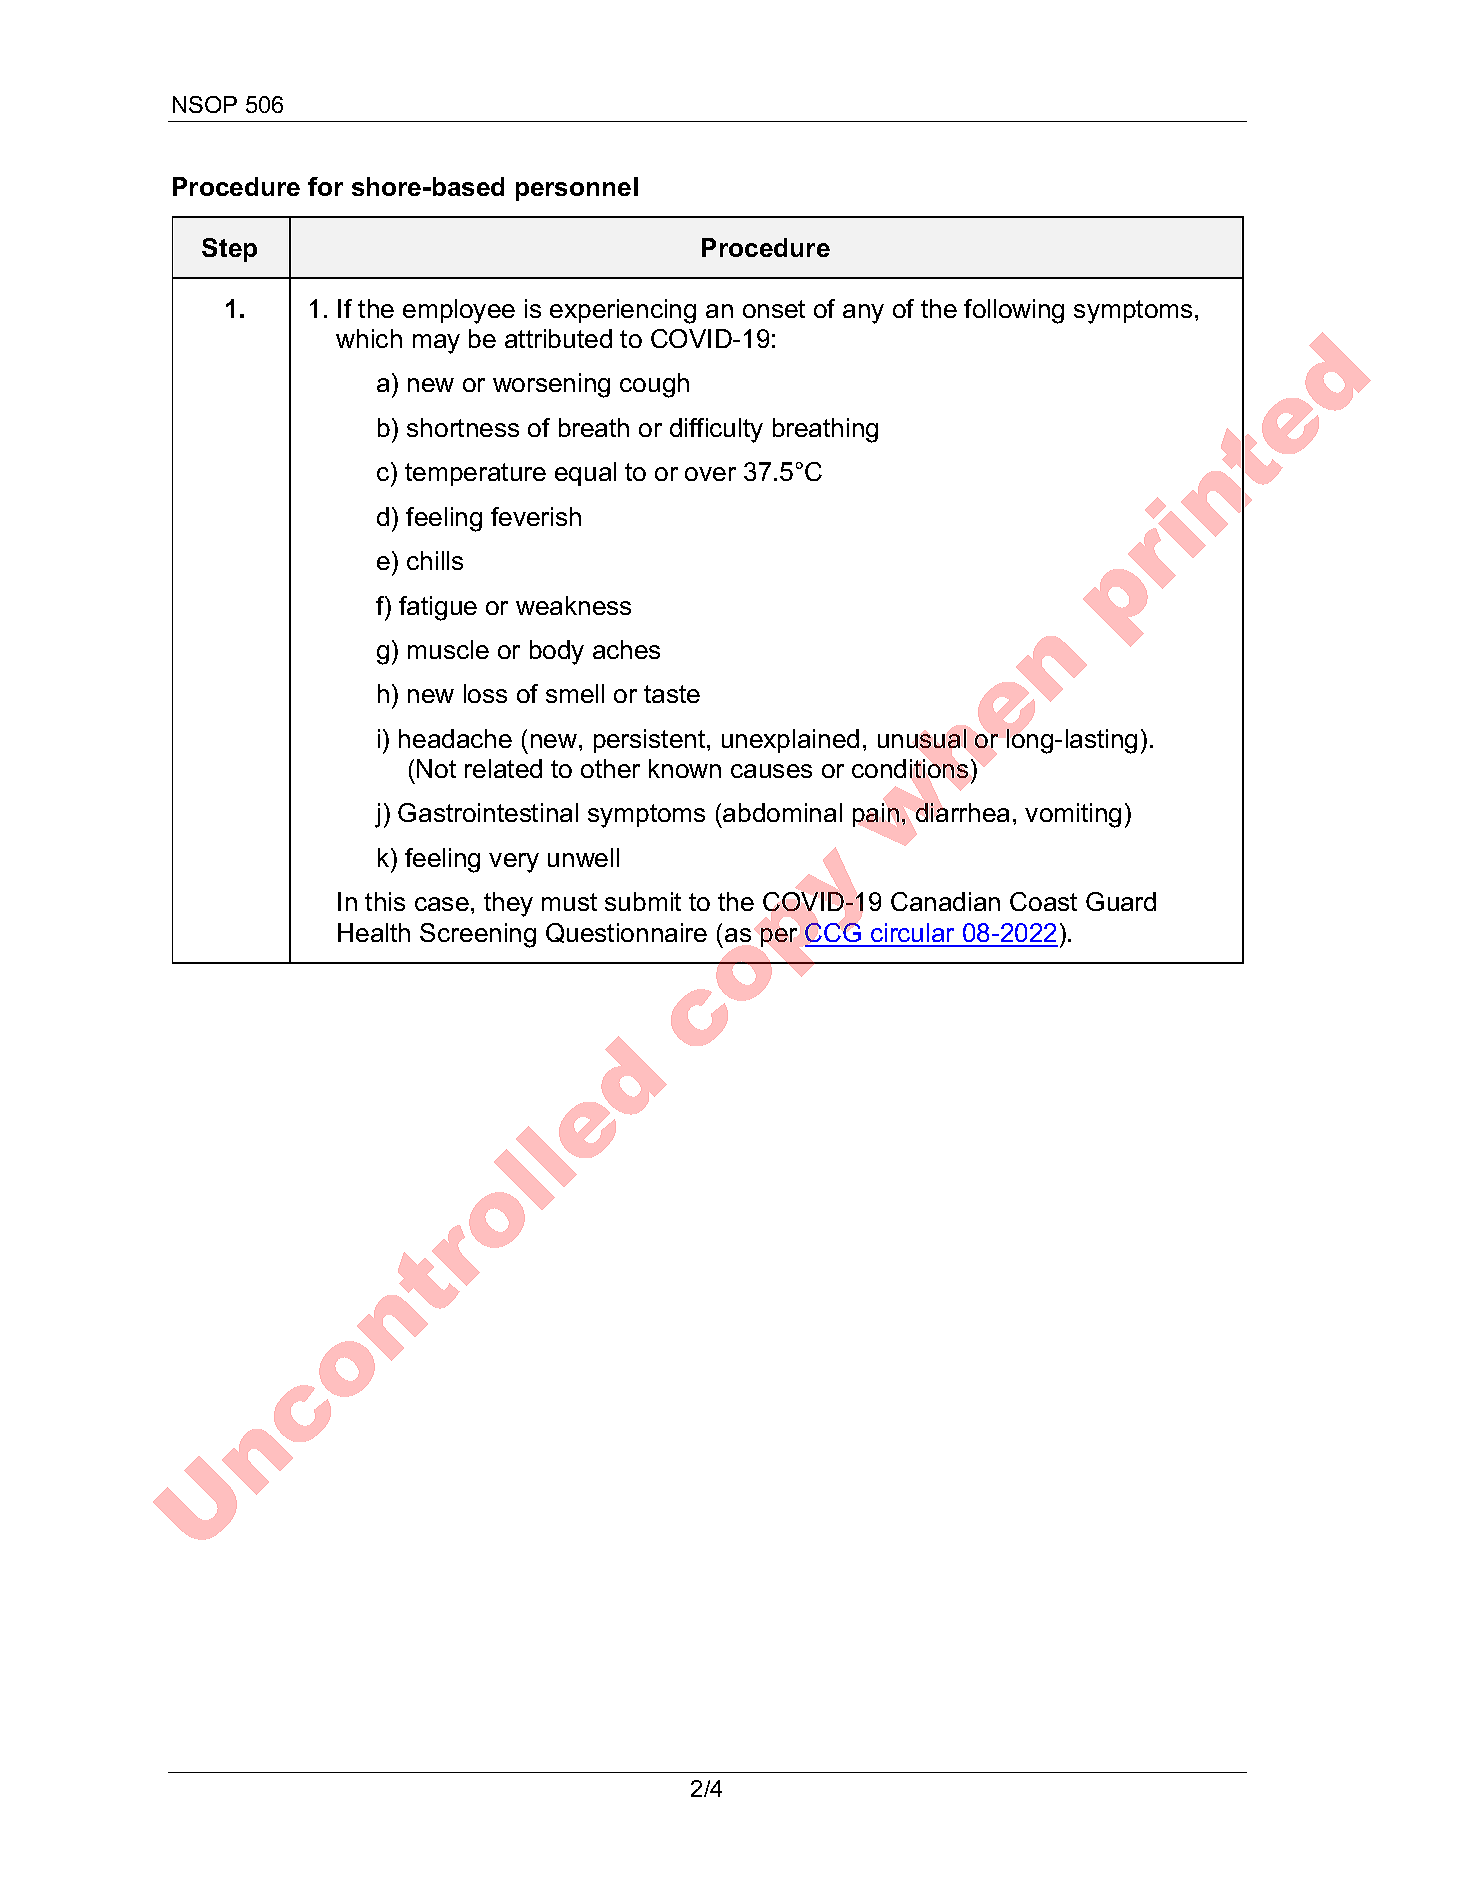  I want to click on for, so click(325, 186).
